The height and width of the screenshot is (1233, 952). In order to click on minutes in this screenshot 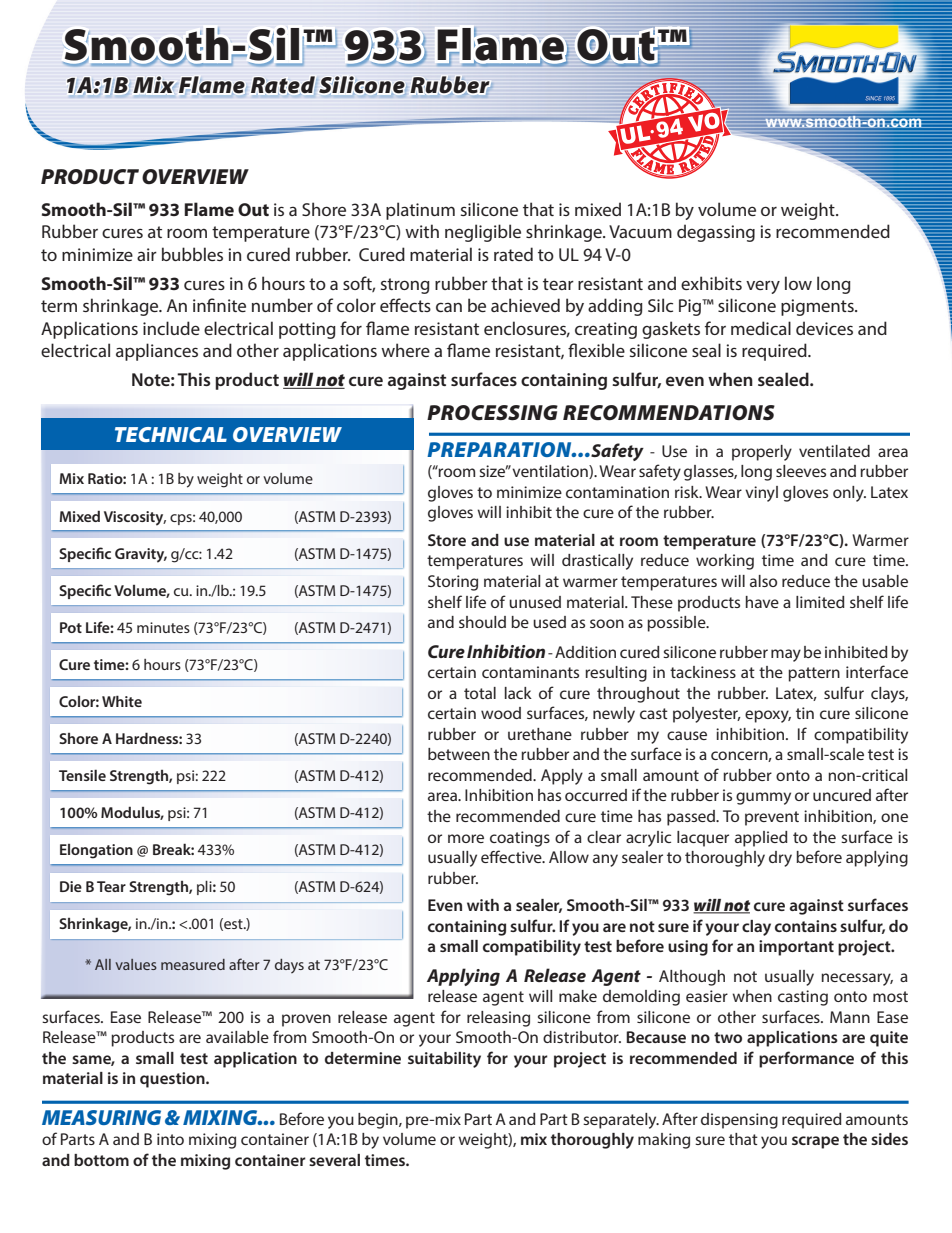, I will do `click(163, 627)`.
